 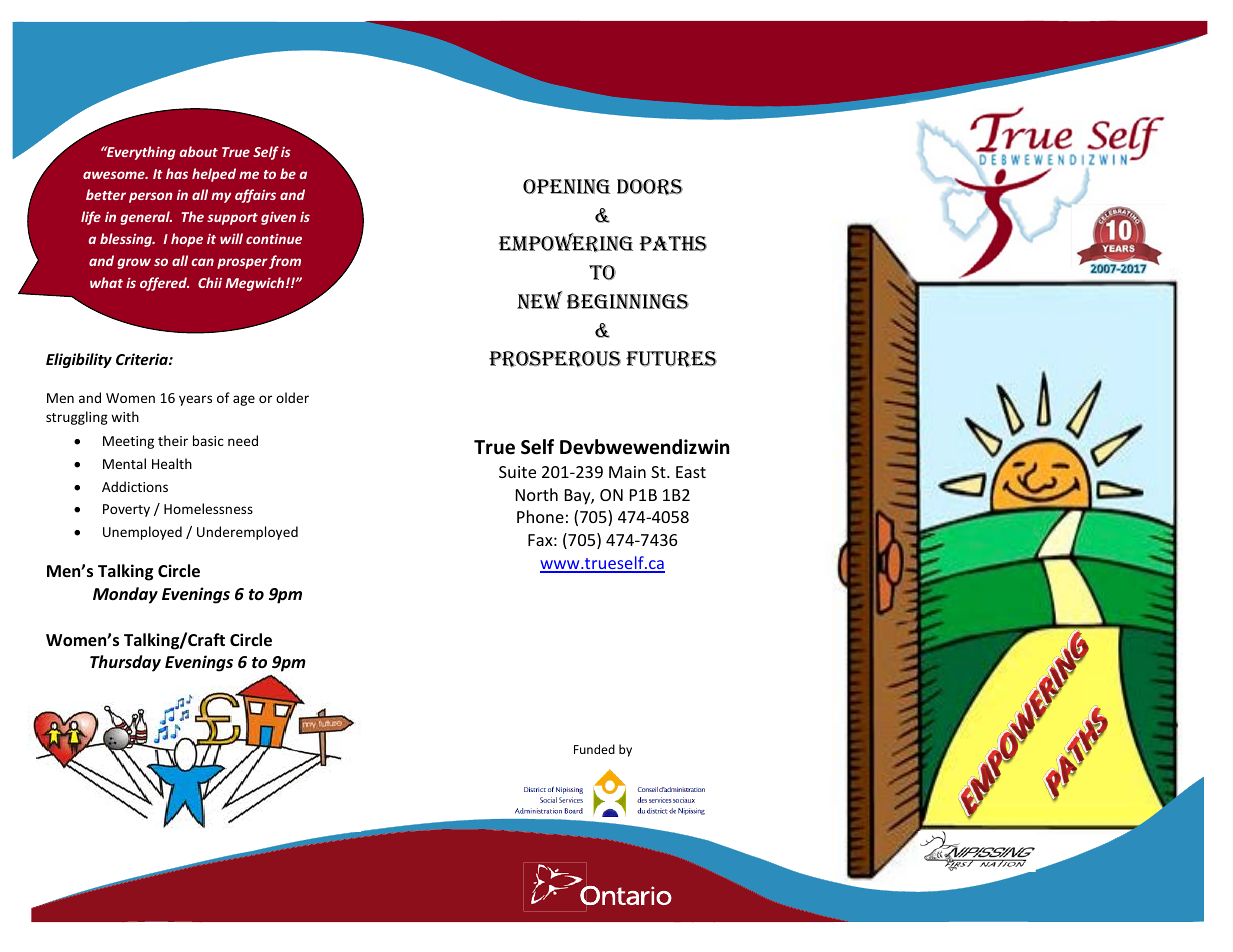 I want to click on Poverty, so click(x=126, y=510).
